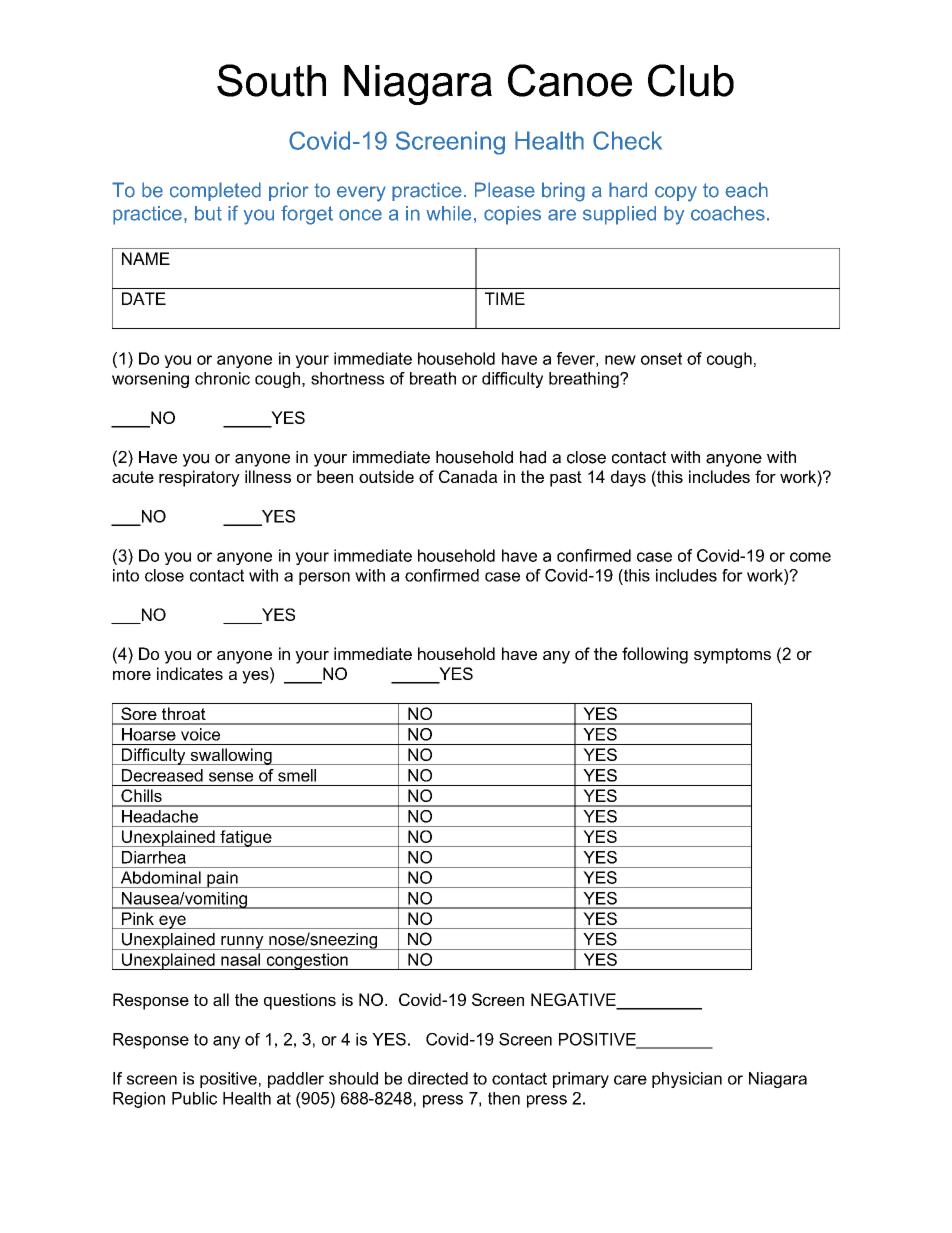 This image has width=952, height=1233. I want to click on Public, so click(194, 1098).
